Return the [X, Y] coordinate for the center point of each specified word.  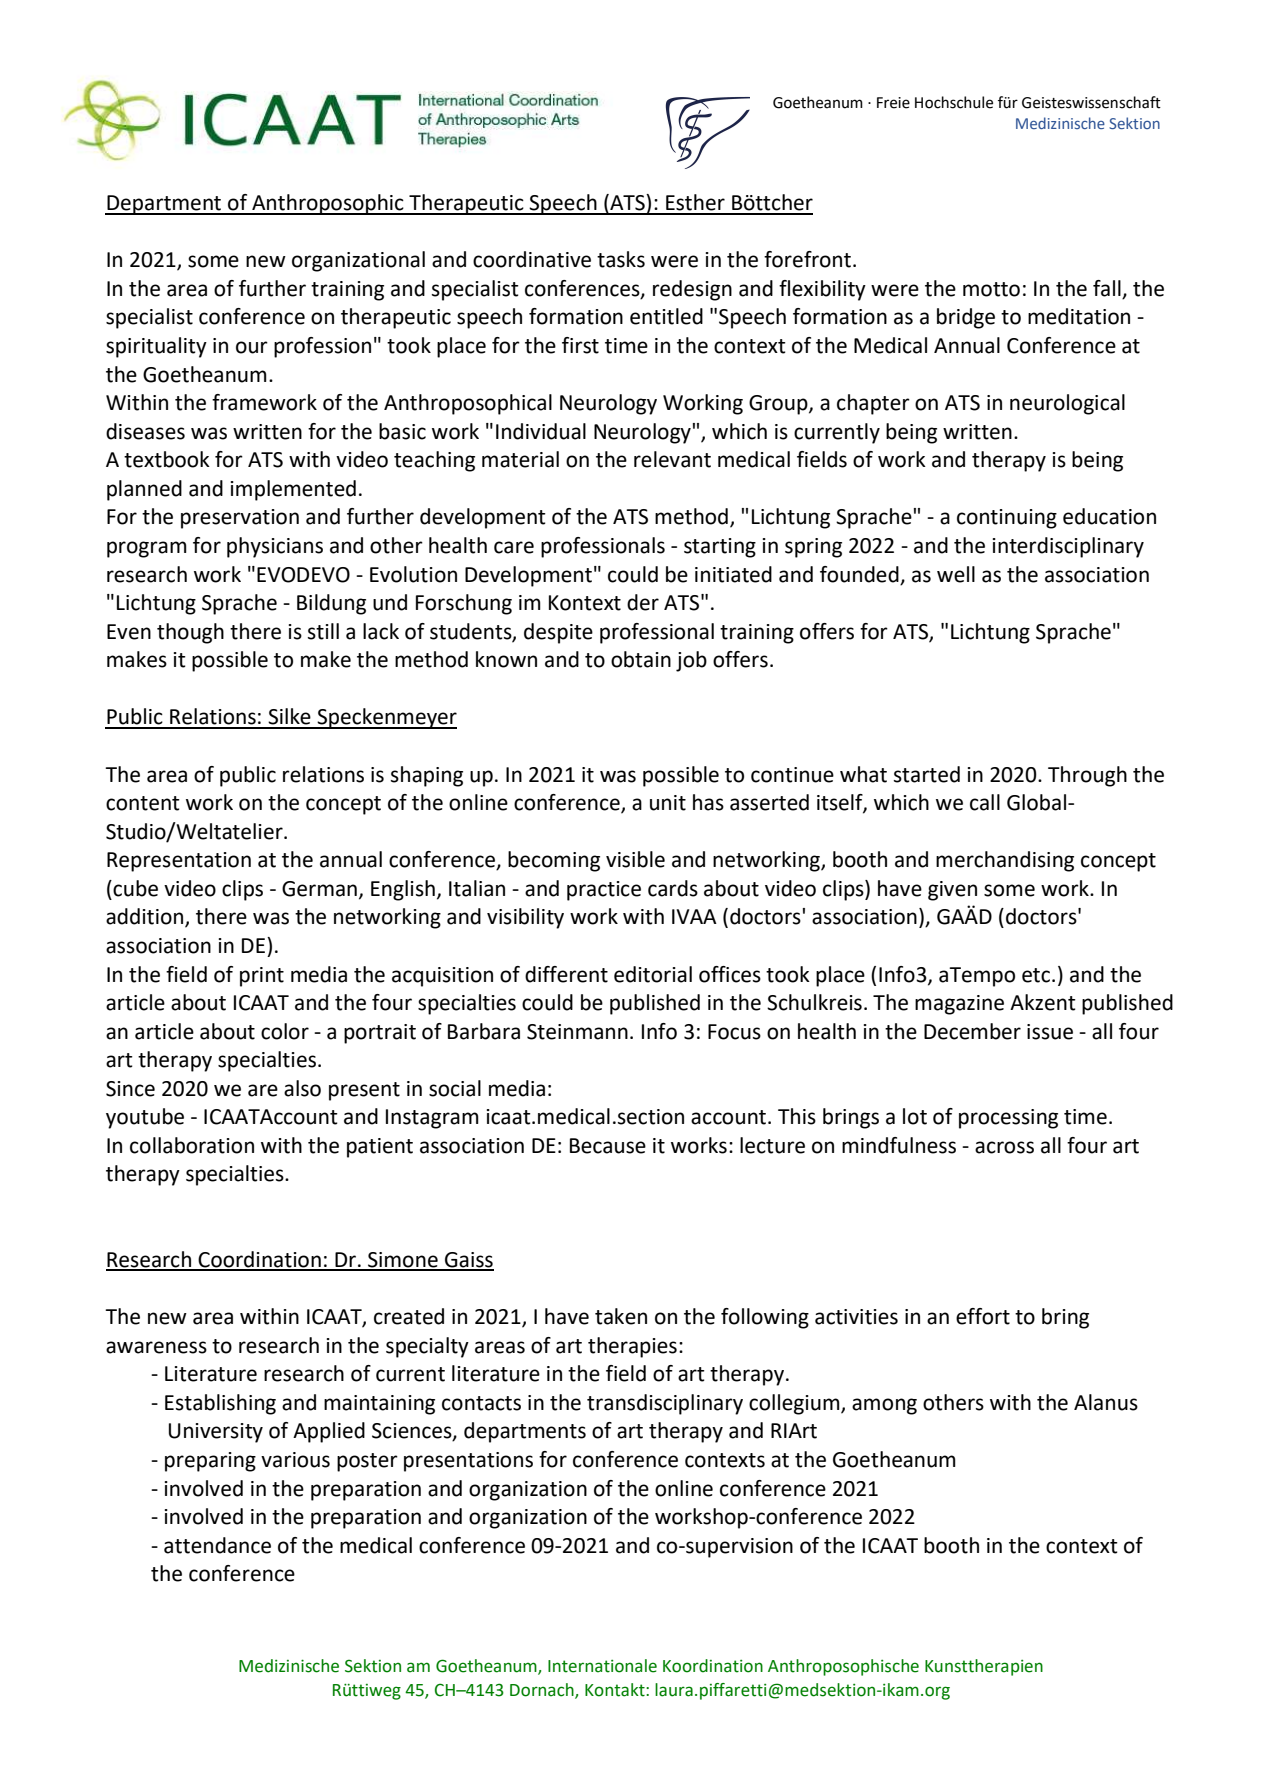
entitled [666, 316]
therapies [632, 1347]
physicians [275, 547]
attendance [217, 1545]
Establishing [220, 1404]
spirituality [156, 347]
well [956, 574]
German [319, 889]
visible [635, 859]
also [302, 1088]
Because [608, 1146]
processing [1008, 1119]
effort [983, 1316]
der [643, 602]
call [985, 802]
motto [991, 289]
